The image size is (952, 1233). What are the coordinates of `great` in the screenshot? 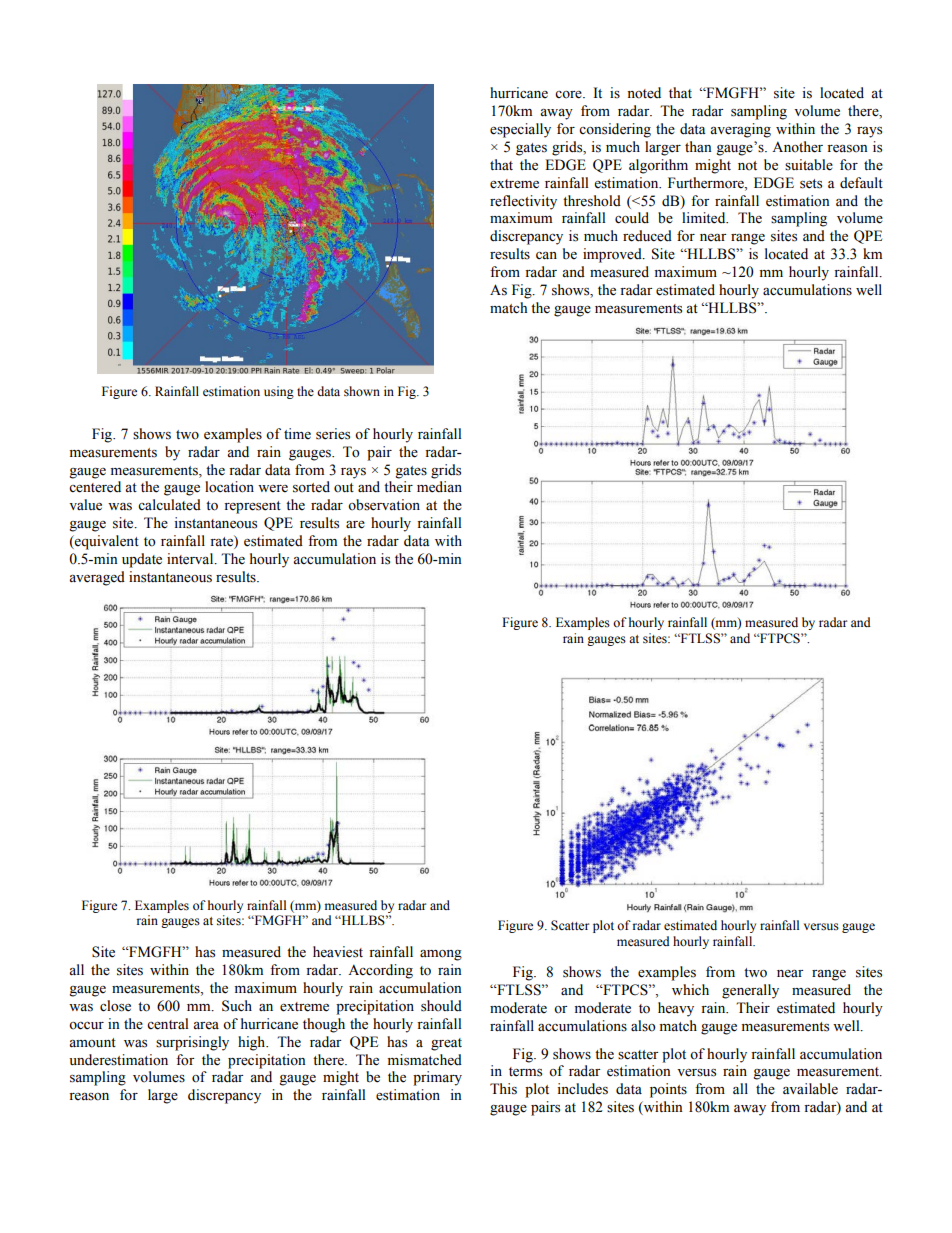 It's located at (446, 1044).
